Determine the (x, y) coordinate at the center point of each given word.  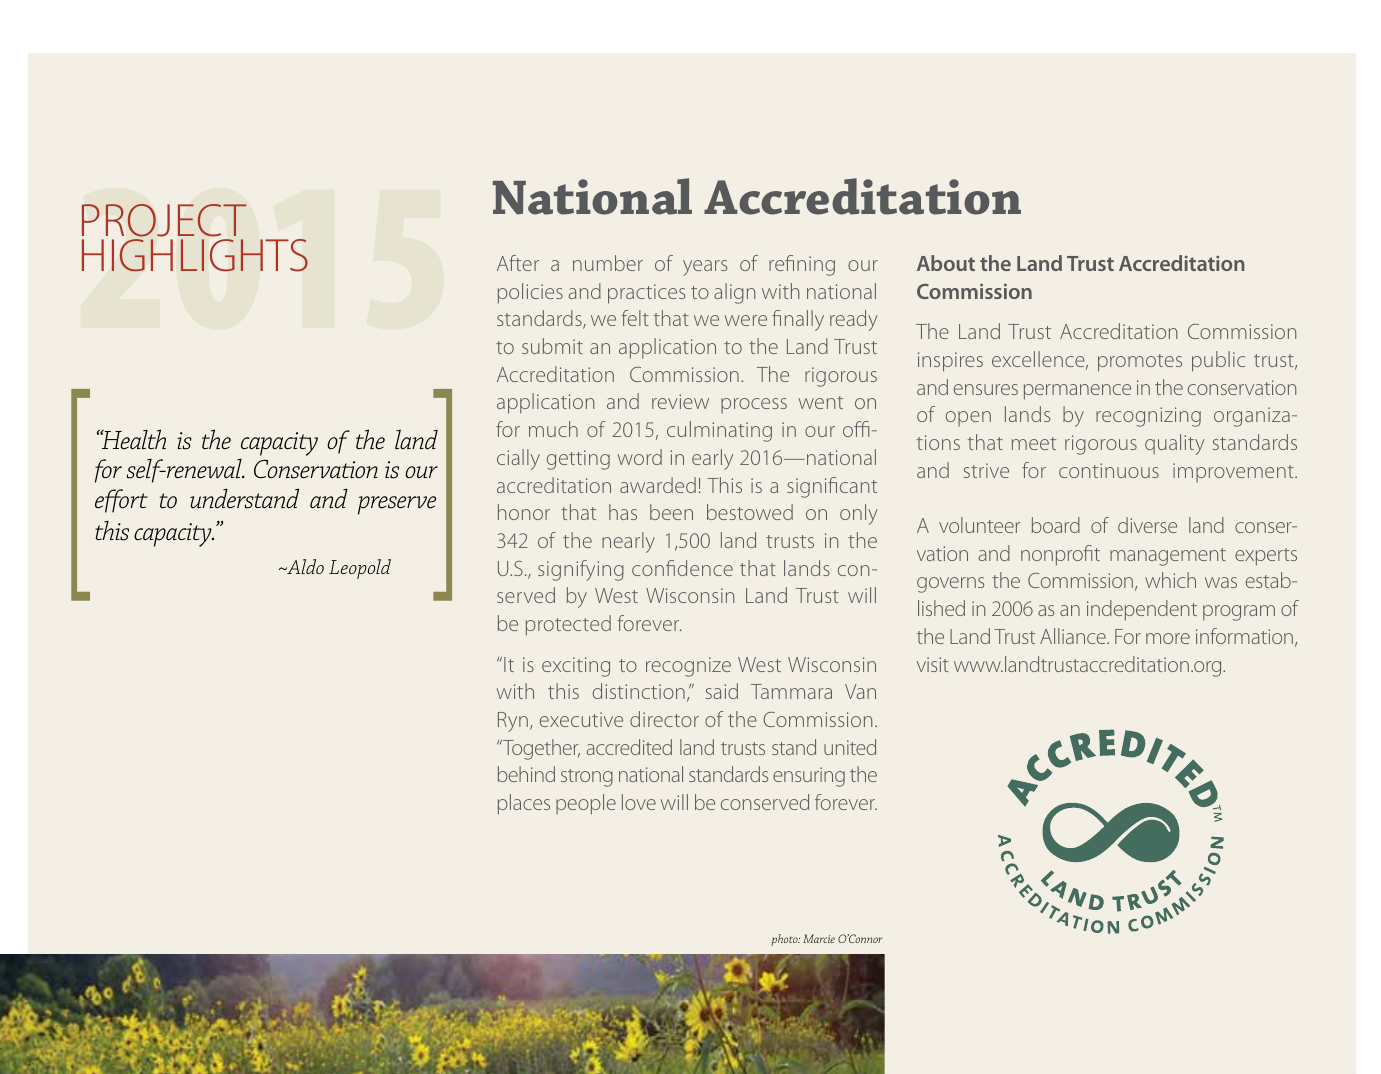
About (946, 263)
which (1170, 580)
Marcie (819, 938)
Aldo (304, 566)
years (705, 268)
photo (785, 940)
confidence (682, 568)
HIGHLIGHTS (195, 254)
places (524, 804)
